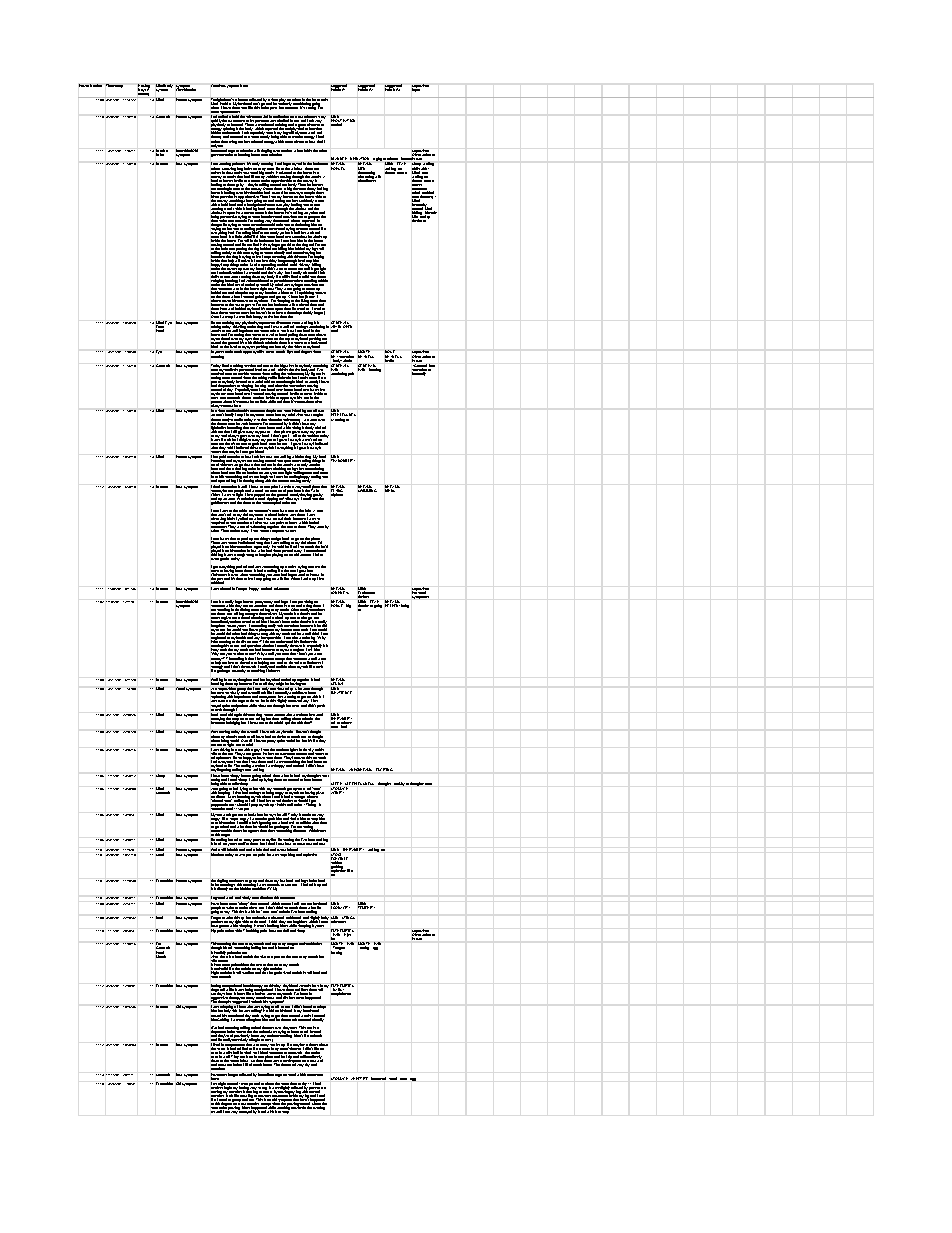  I want to click on Excitement, so click(366, 593).
